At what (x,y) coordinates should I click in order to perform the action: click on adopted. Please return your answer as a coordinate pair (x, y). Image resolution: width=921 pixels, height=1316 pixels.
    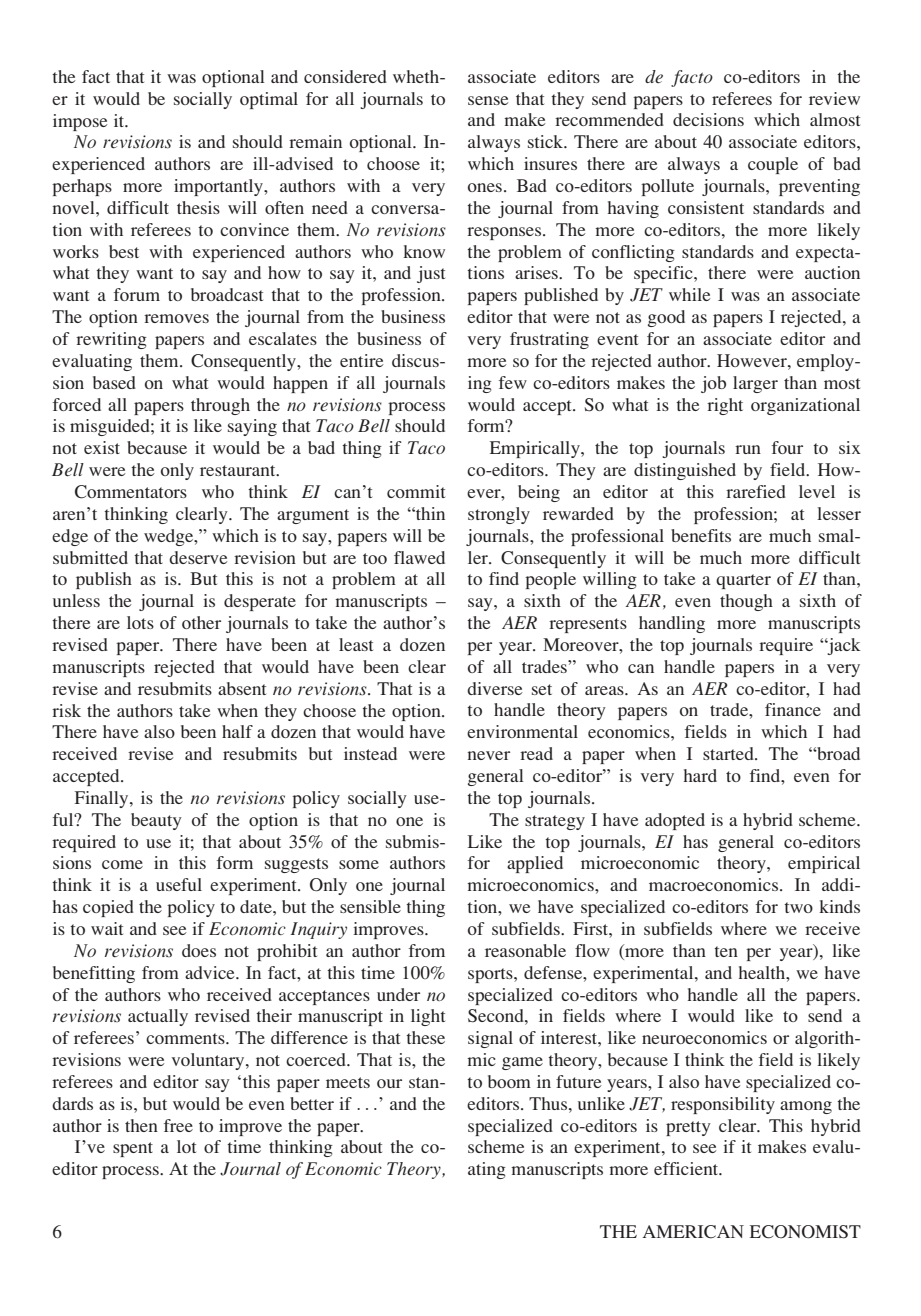
    Looking at the image, I should click on (675, 821).
